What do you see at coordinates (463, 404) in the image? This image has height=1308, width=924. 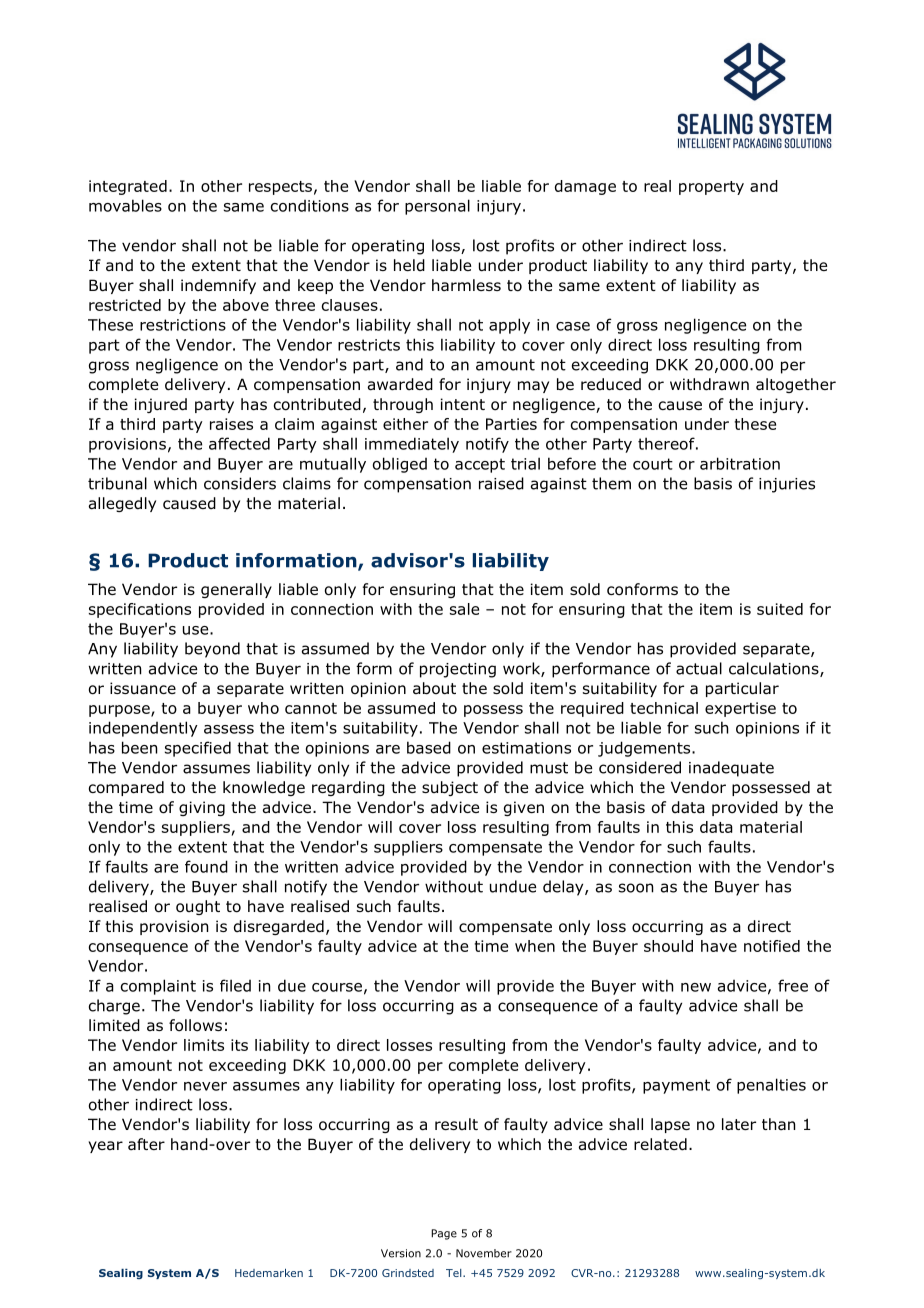 I see `intent` at bounding box center [463, 404].
